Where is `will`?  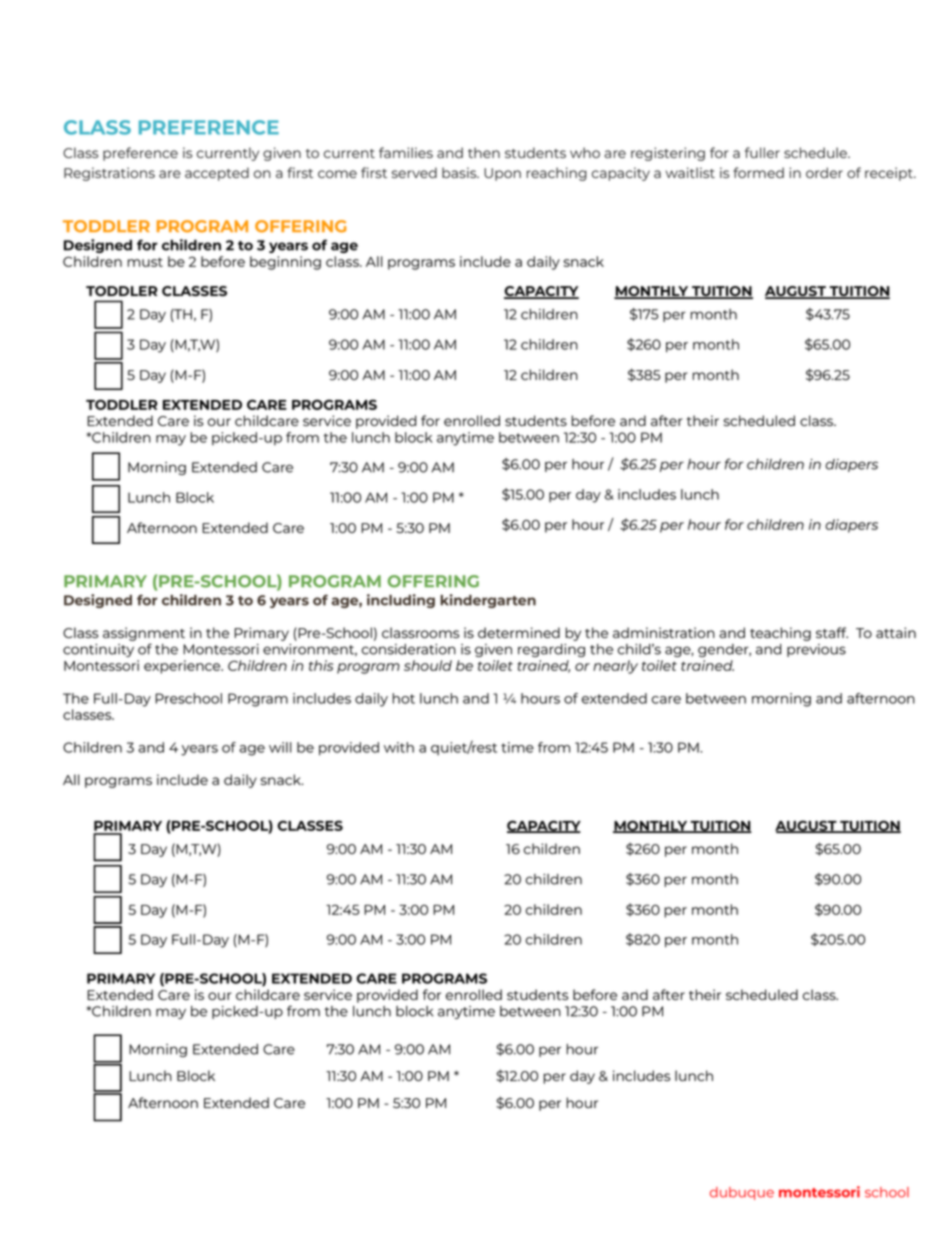
will is located at coordinates (280, 747).
